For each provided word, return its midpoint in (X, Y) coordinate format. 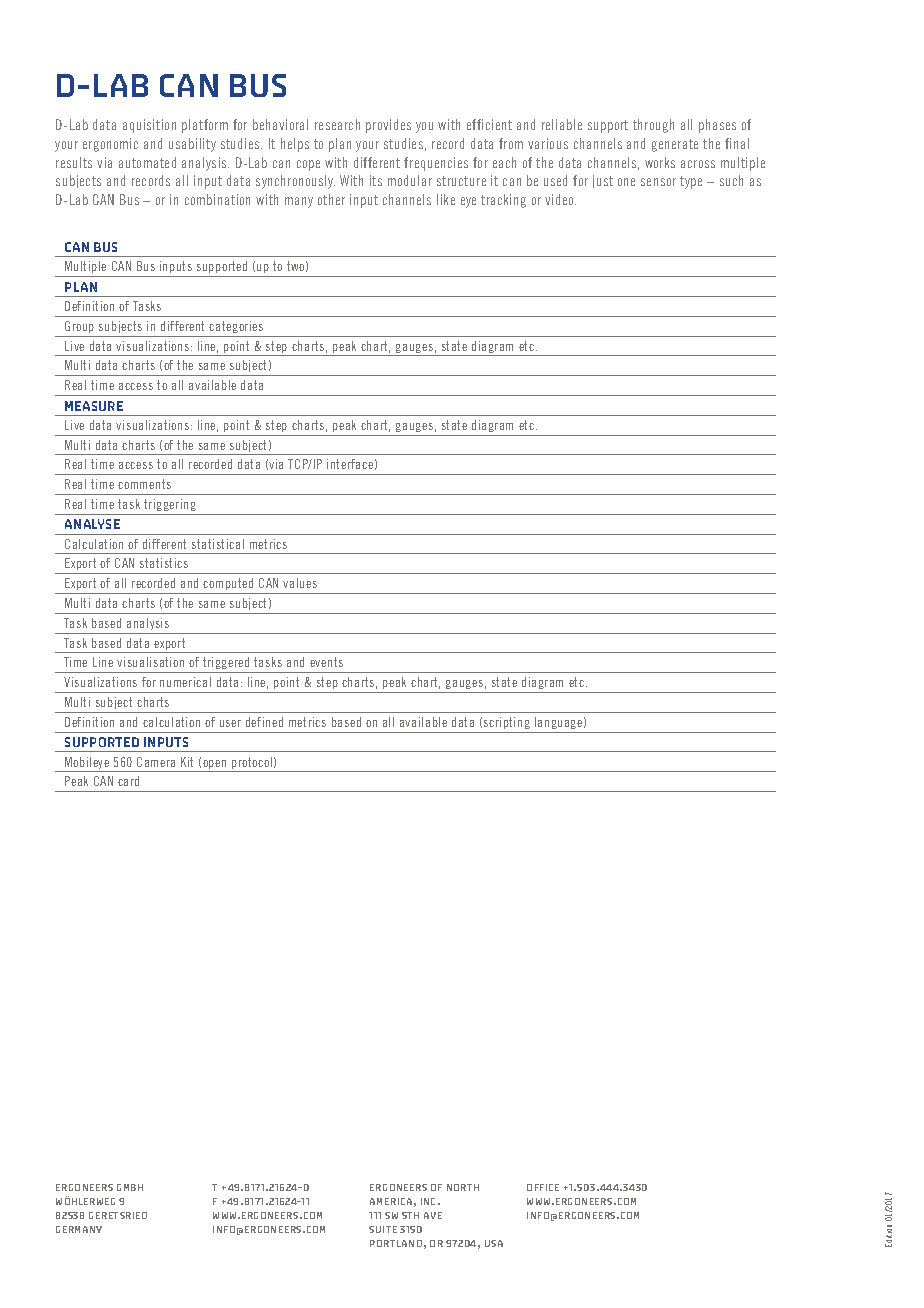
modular (410, 180)
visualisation (150, 662)
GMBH (130, 1187)
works (660, 162)
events (326, 662)
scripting (507, 723)
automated (147, 162)
